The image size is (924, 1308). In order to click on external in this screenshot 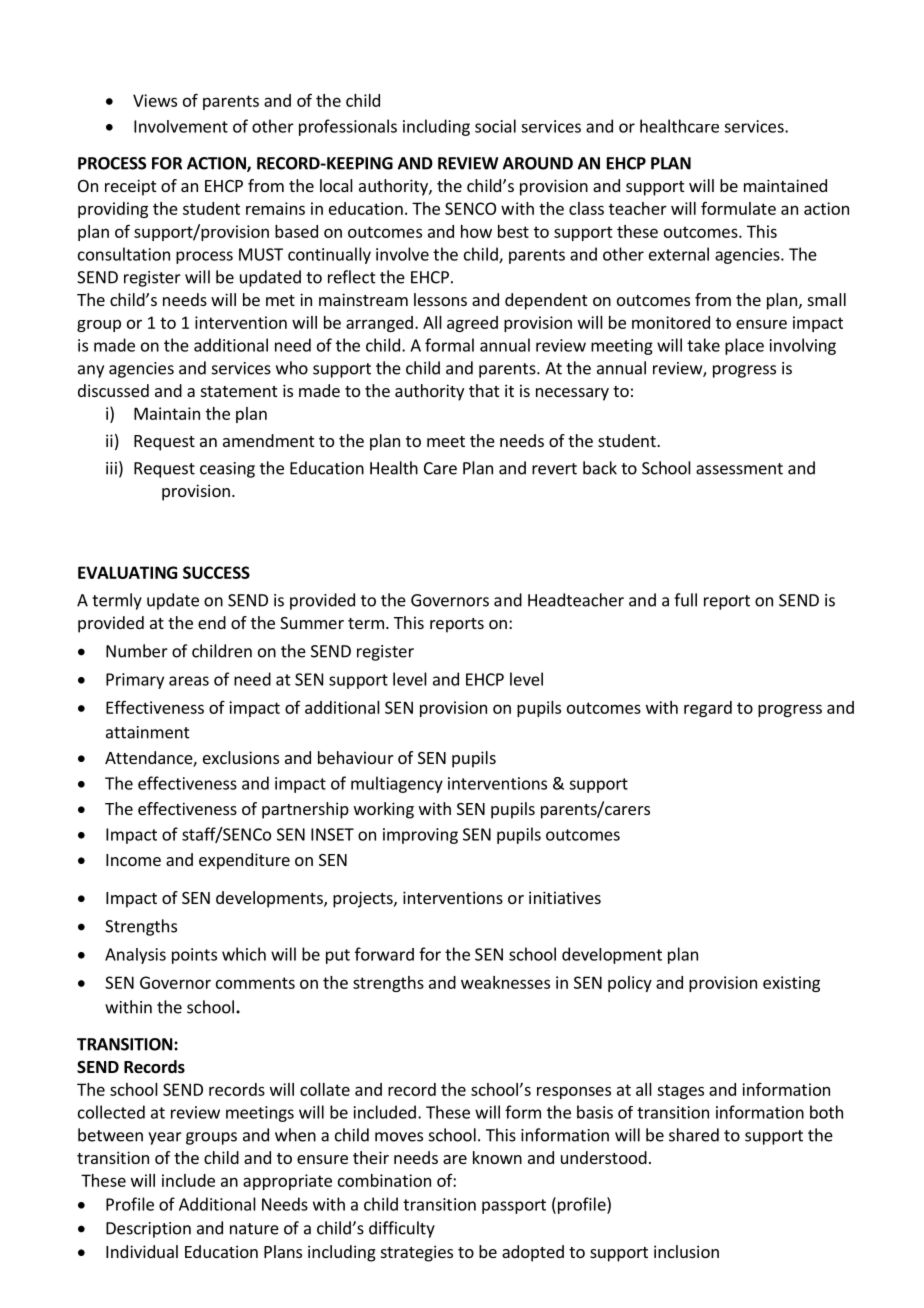, I will do `click(679, 254)`.
